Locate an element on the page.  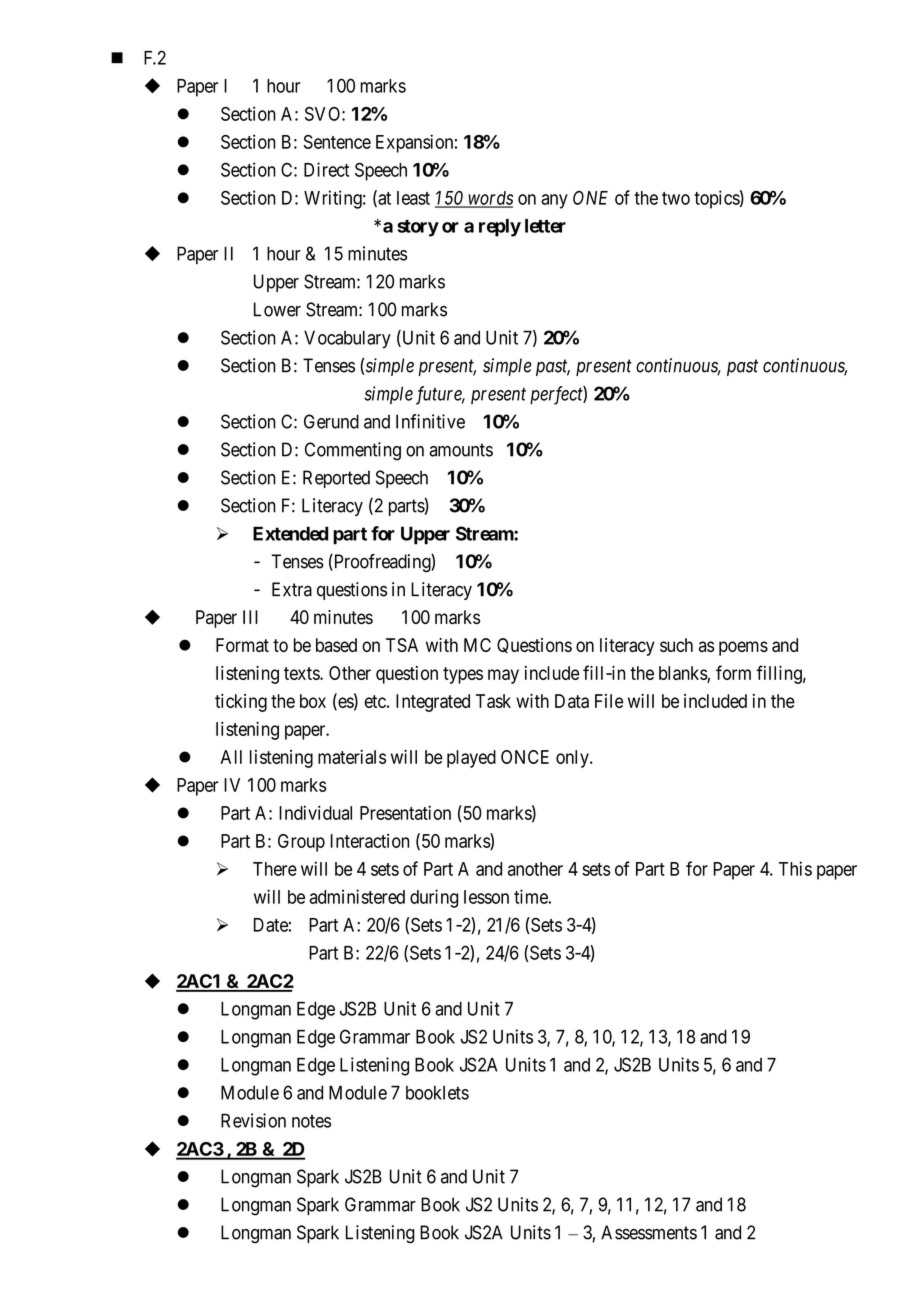
Assessments is located at coordinates (649, 1232).
